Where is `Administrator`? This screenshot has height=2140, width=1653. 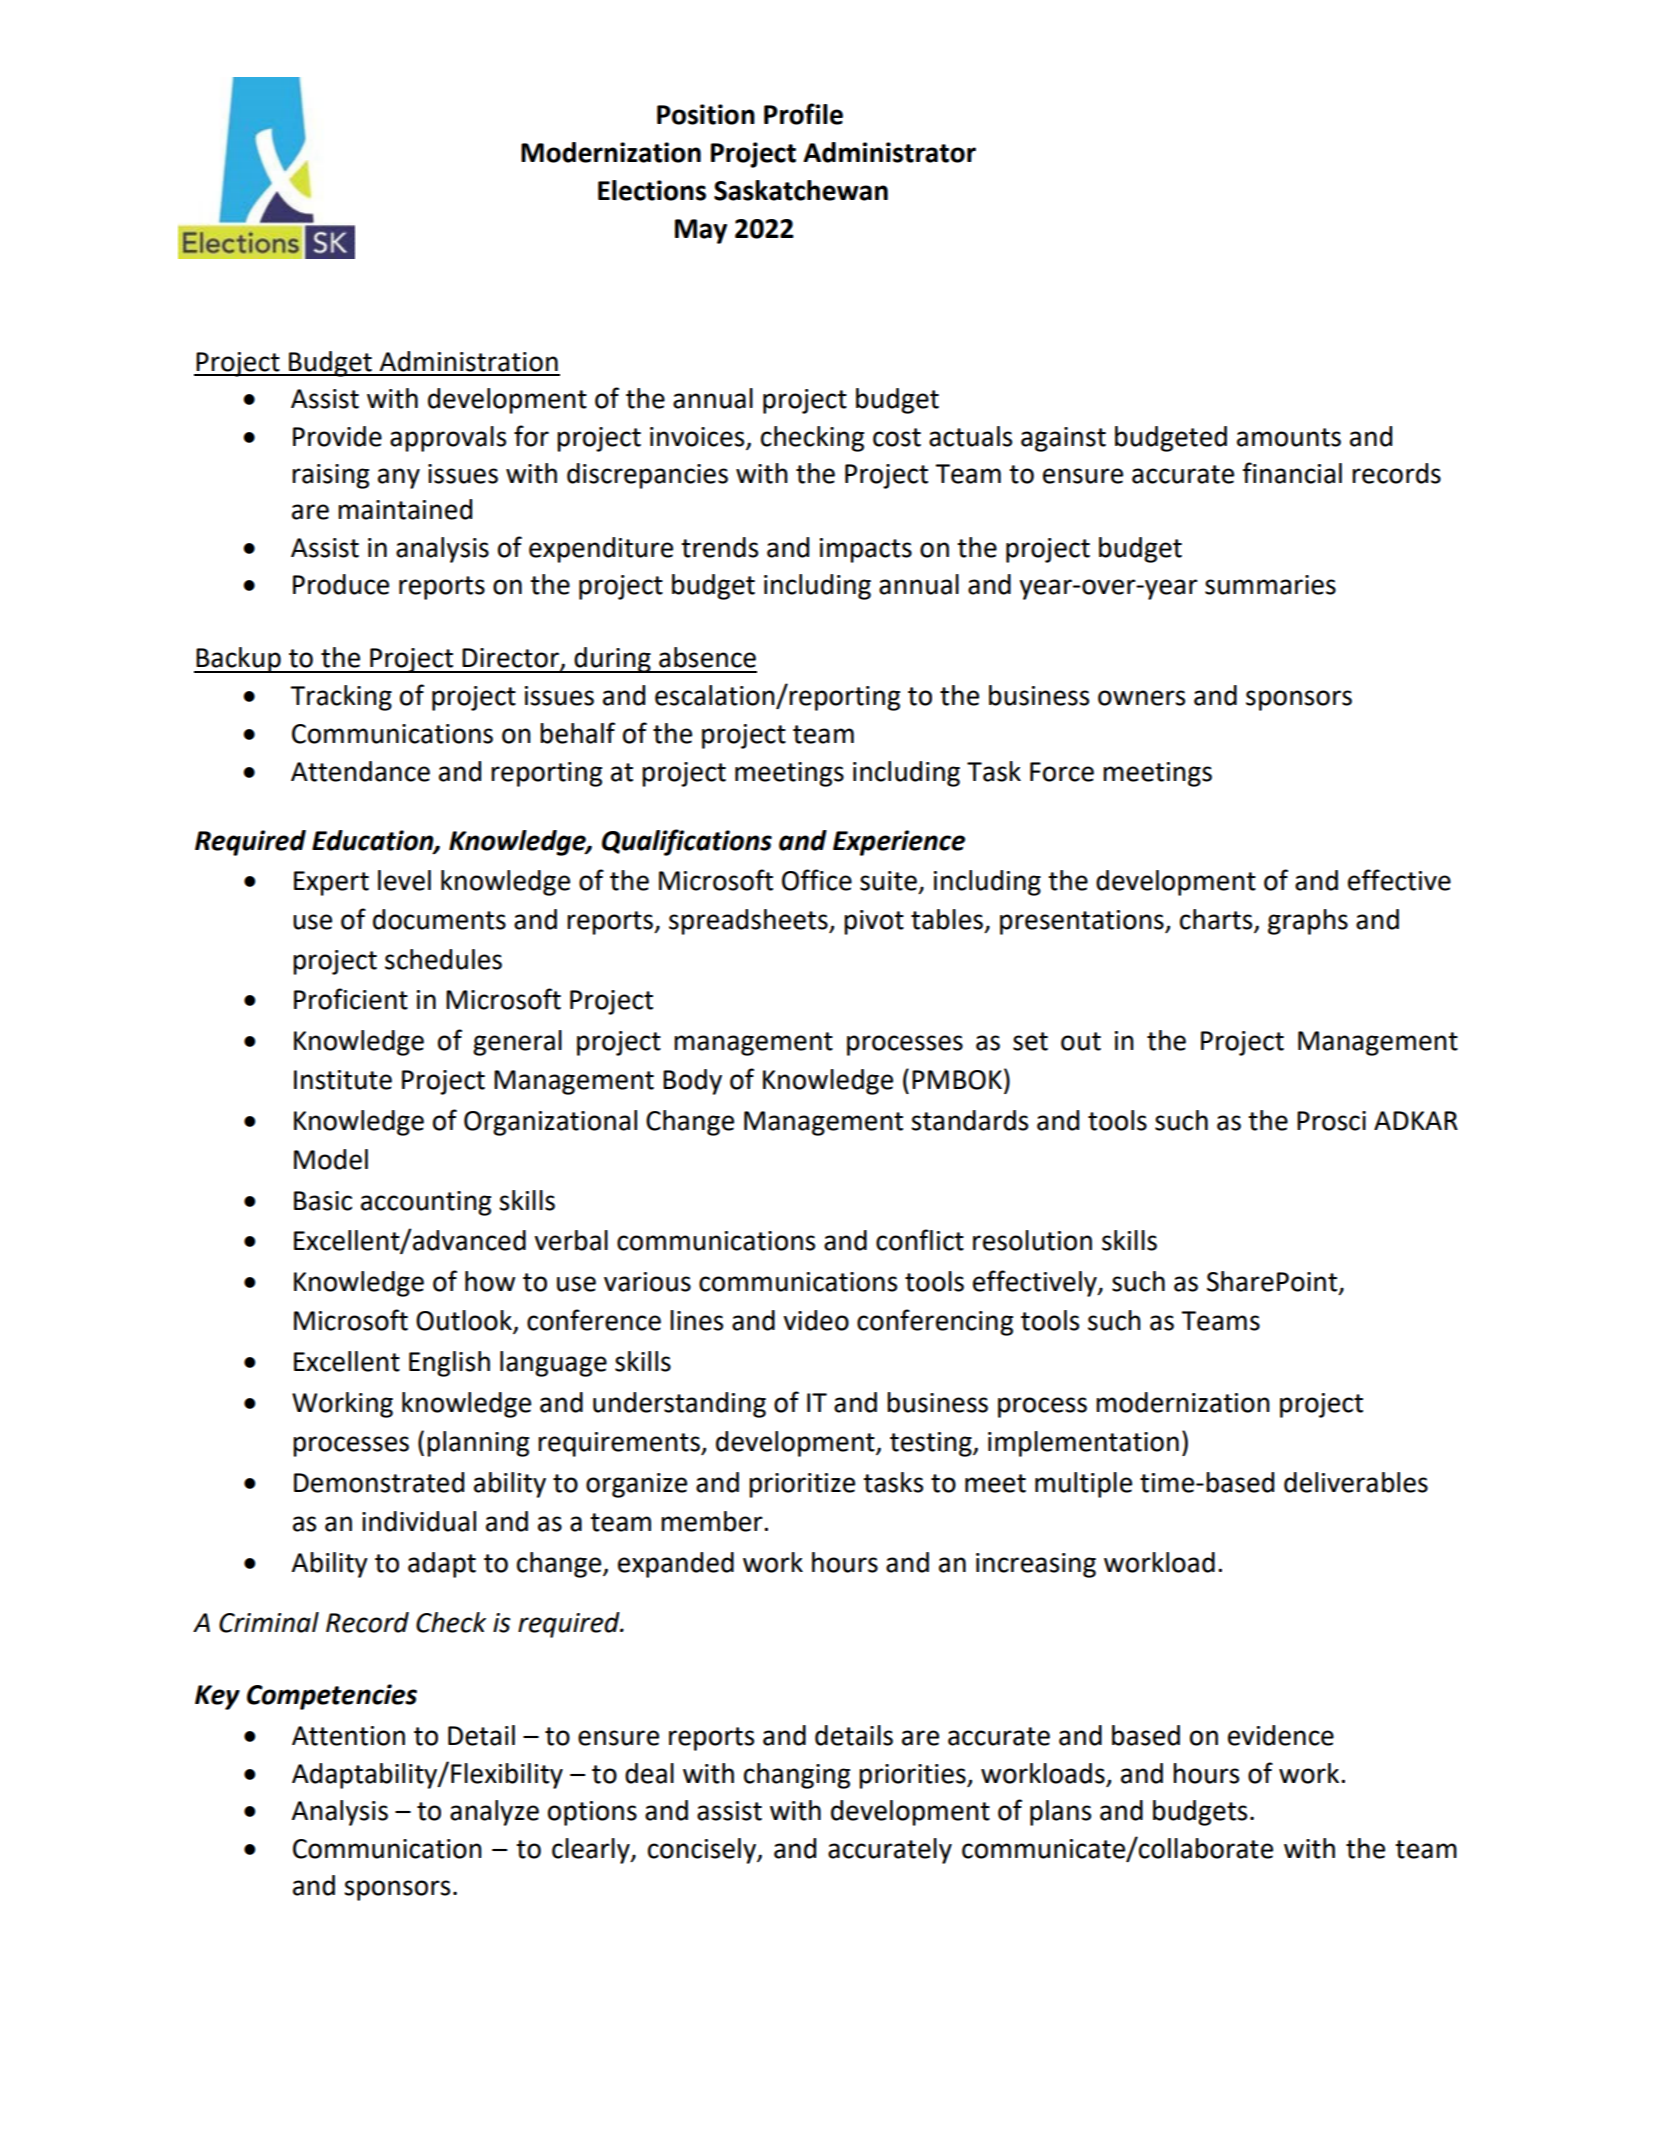
Administrator is located at coordinates (889, 152).
